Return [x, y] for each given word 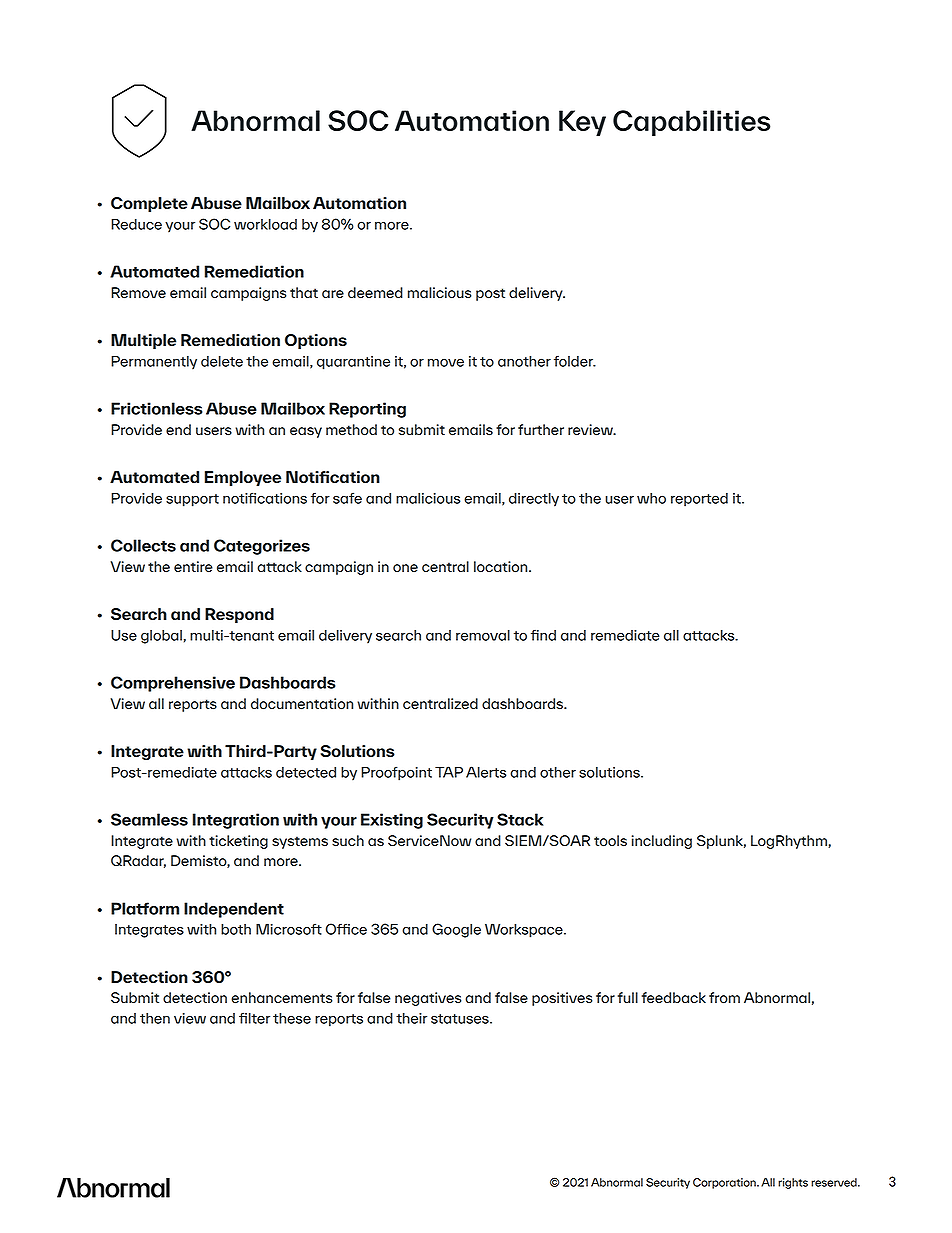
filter [254, 1018]
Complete [149, 204]
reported [699, 500]
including [662, 842]
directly [534, 500]
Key [582, 123]
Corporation [725, 1183]
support [192, 500]
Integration [236, 821]
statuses [461, 1019]
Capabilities [691, 123]
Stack [520, 819]
